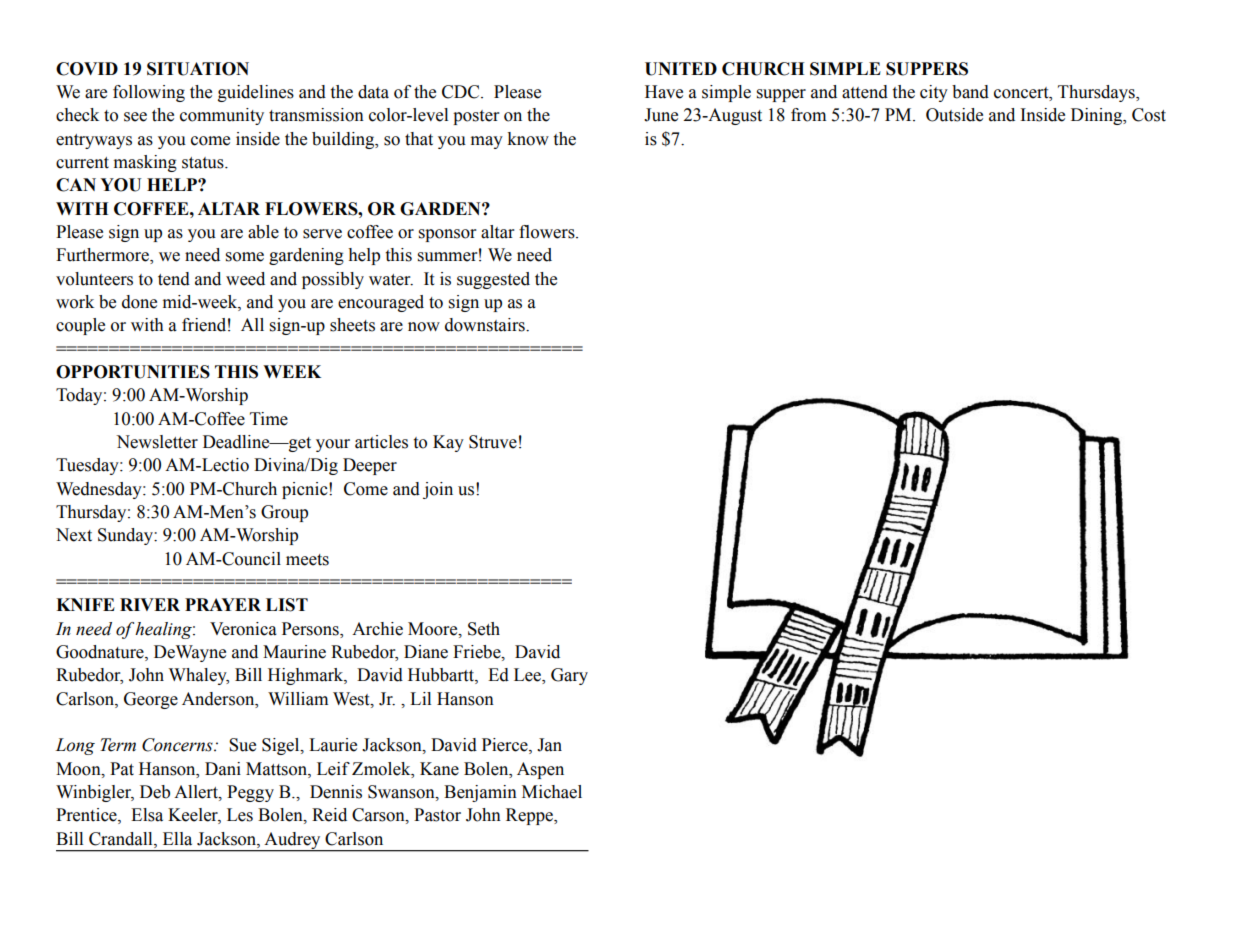 The width and height of the screenshot is (1233, 952). I want to click on Newsletter, so click(157, 442).
